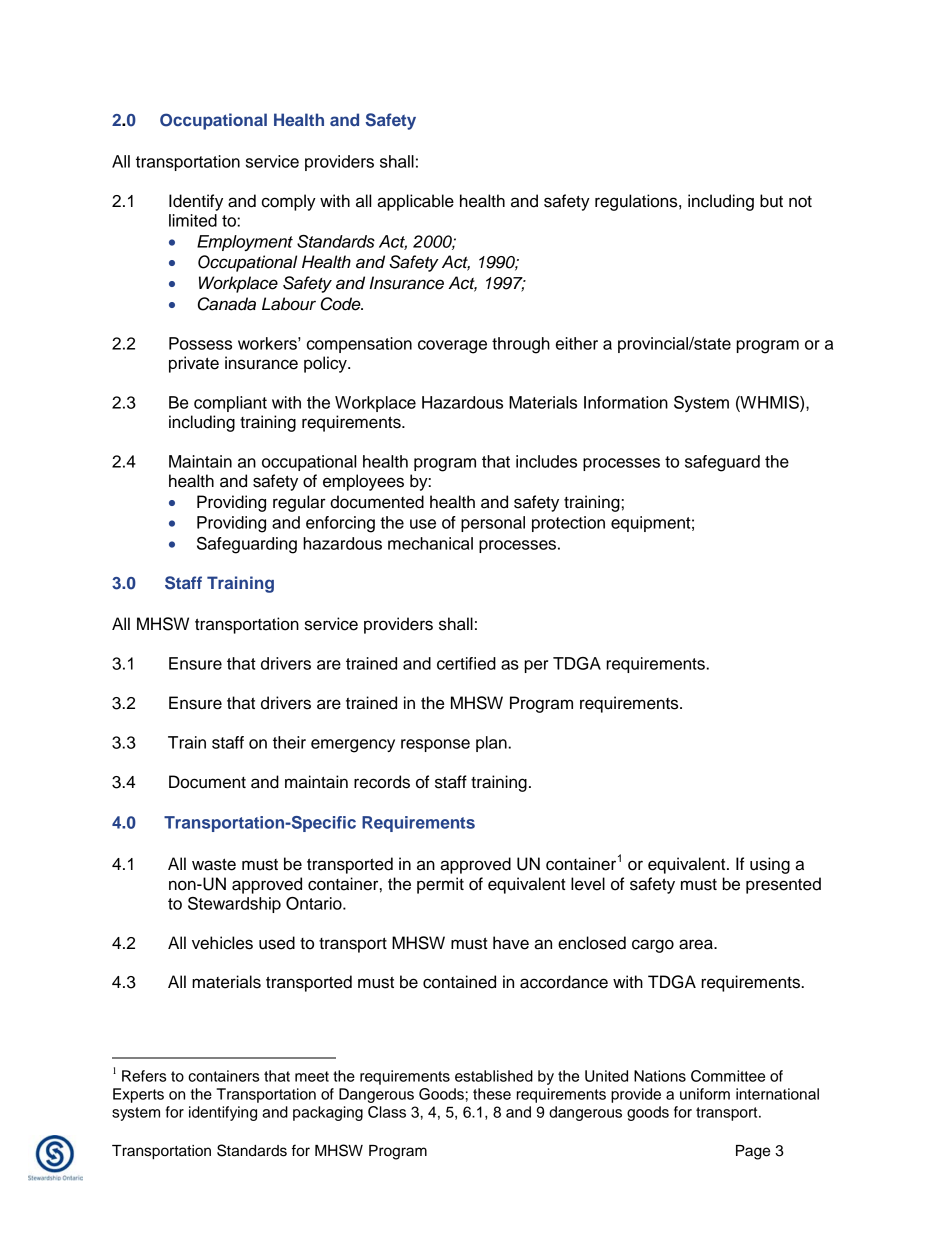  I want to click on these, so click(492, 1094).
